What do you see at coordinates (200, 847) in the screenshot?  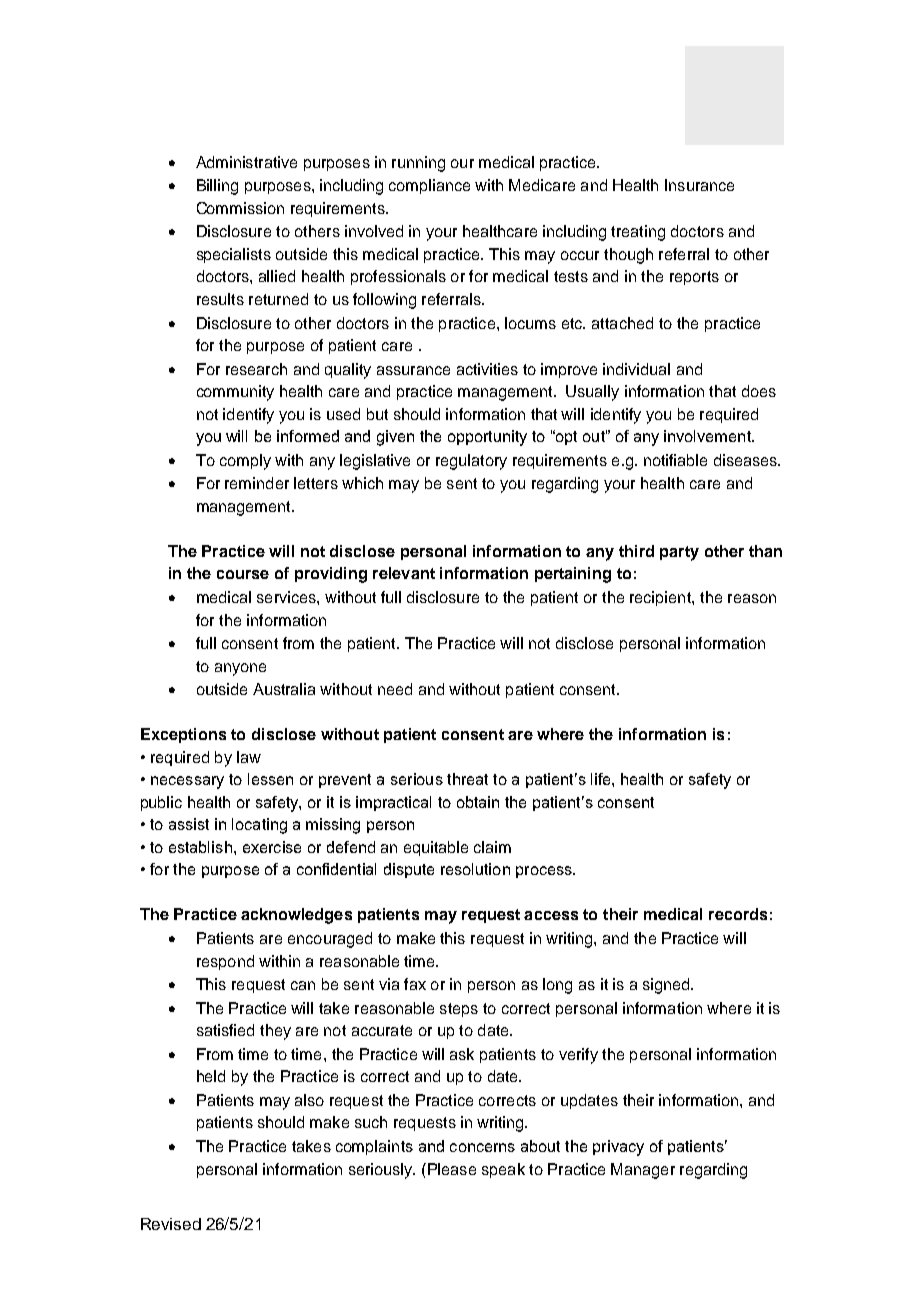 I see `establish` at bounding box center [200, 847].
